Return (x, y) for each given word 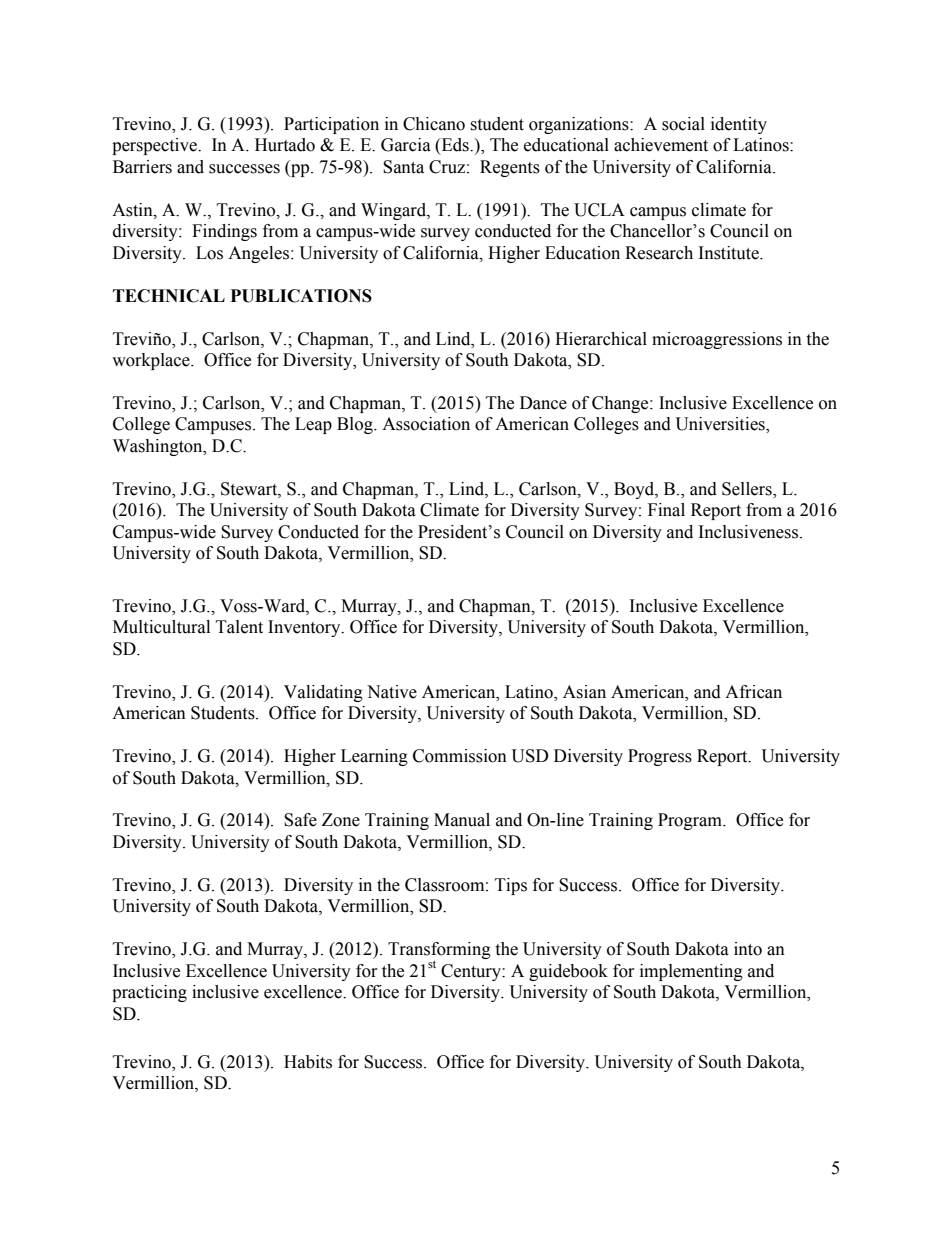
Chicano (434, 124)
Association (426, 424)
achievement (661, 145)
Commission (460, 756)
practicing (149, 993)
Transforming (439, 952)
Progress (660, 757)
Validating (323, 693)
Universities (721, 425)
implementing (691, 972)
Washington (159, 447)
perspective (155, 146)
